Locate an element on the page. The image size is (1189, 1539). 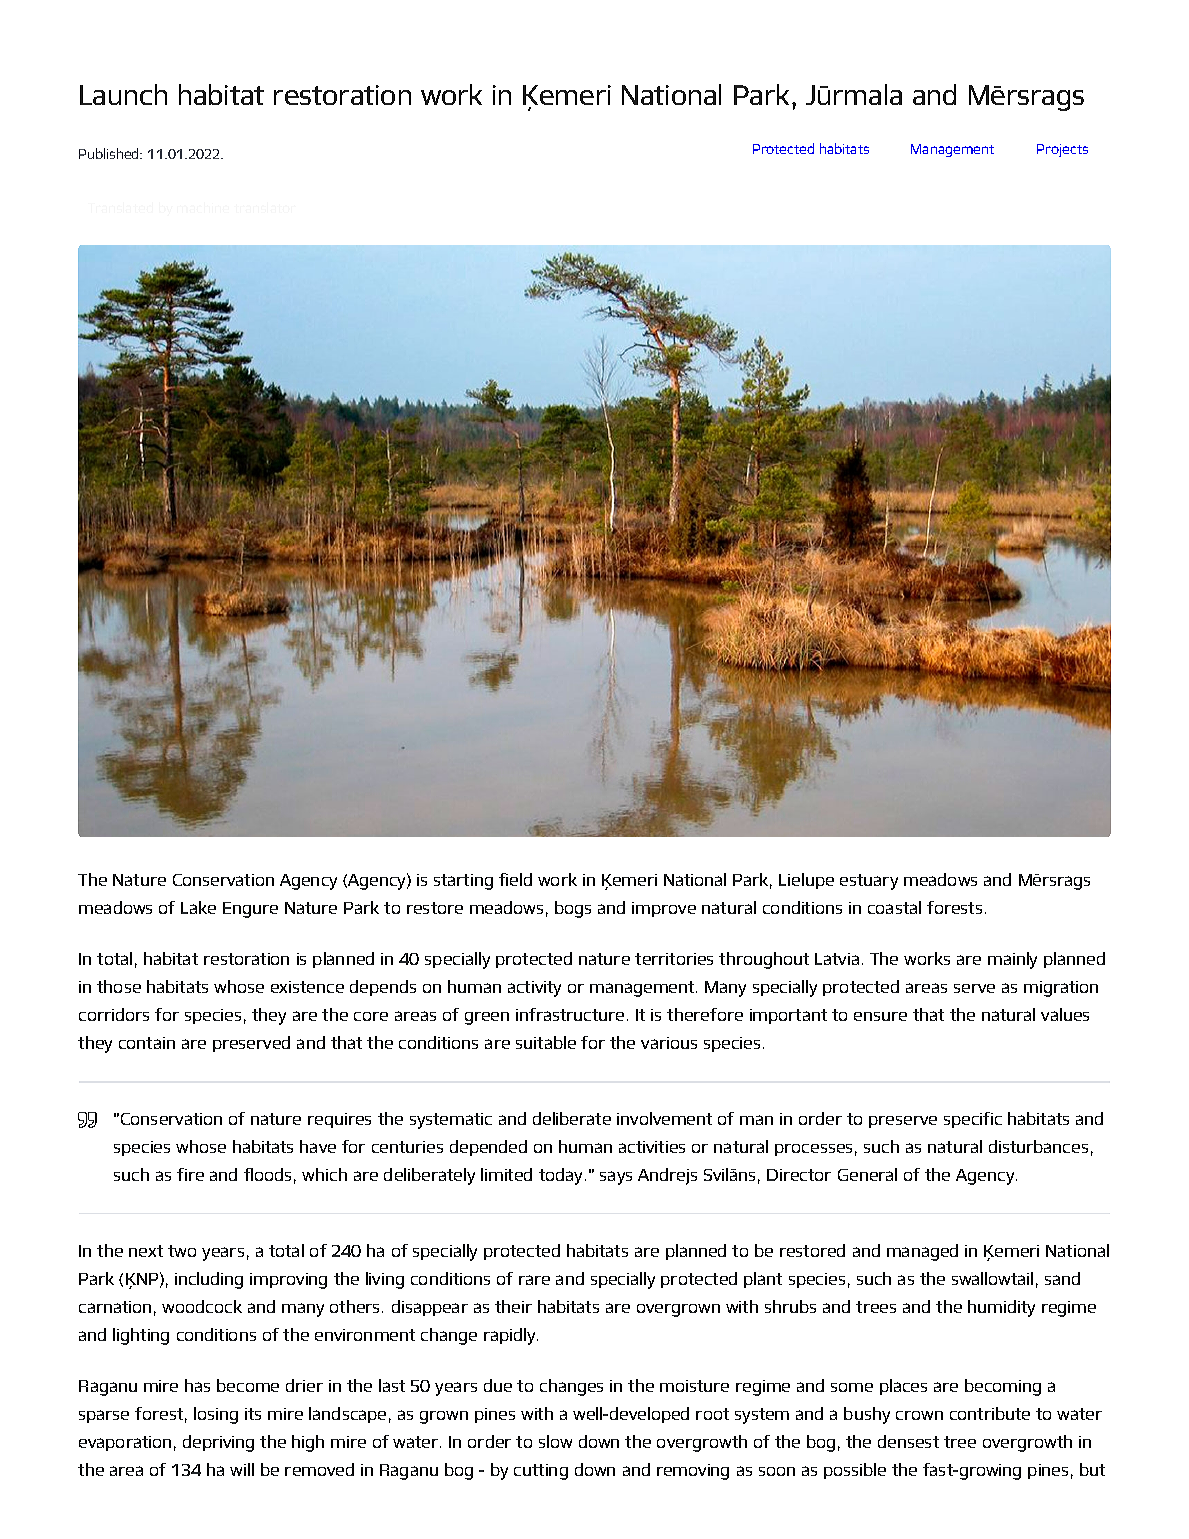
Lake is located at coordinates (198, 907).
